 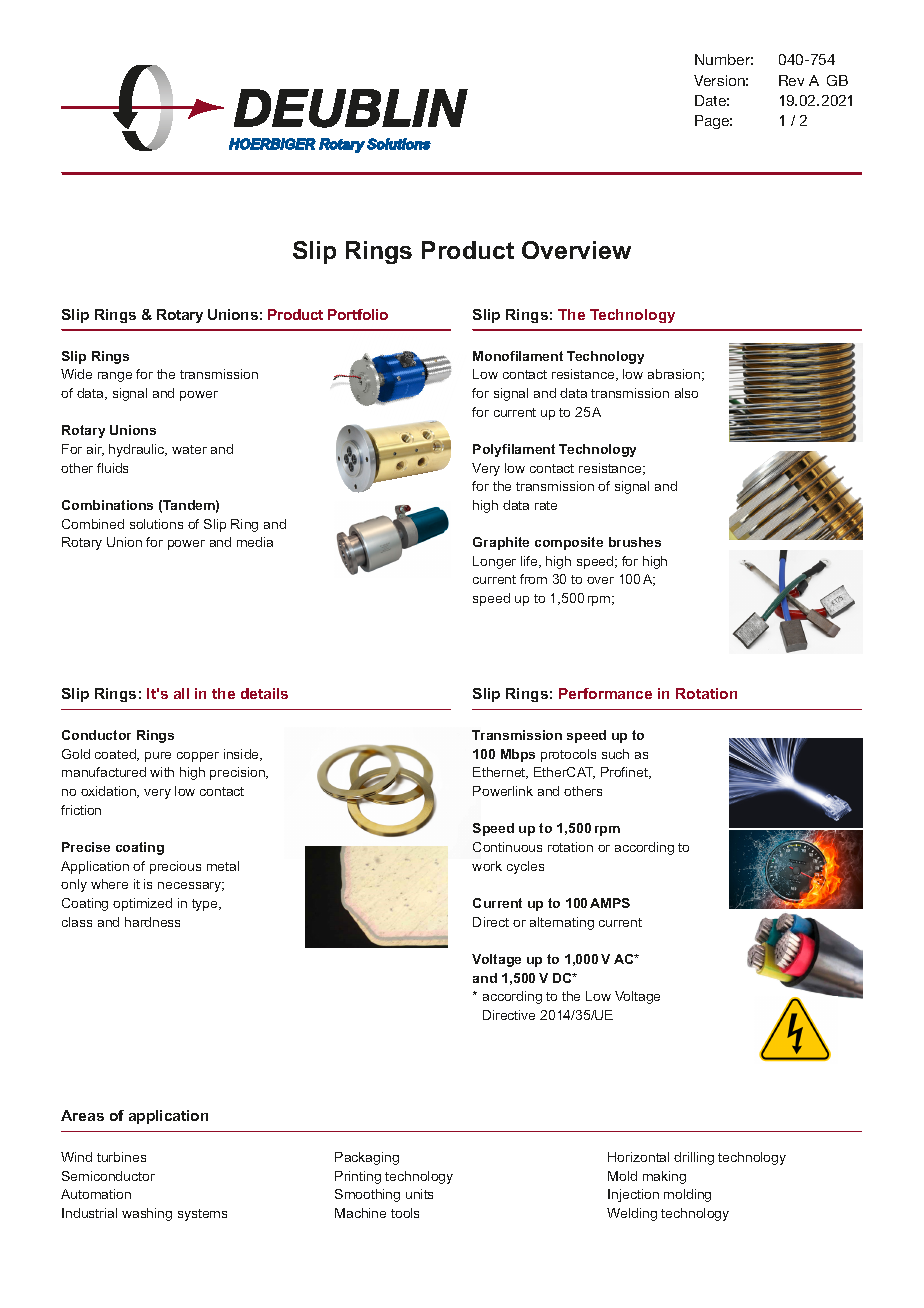 I want to click on work, so click(x=487, y=866).
